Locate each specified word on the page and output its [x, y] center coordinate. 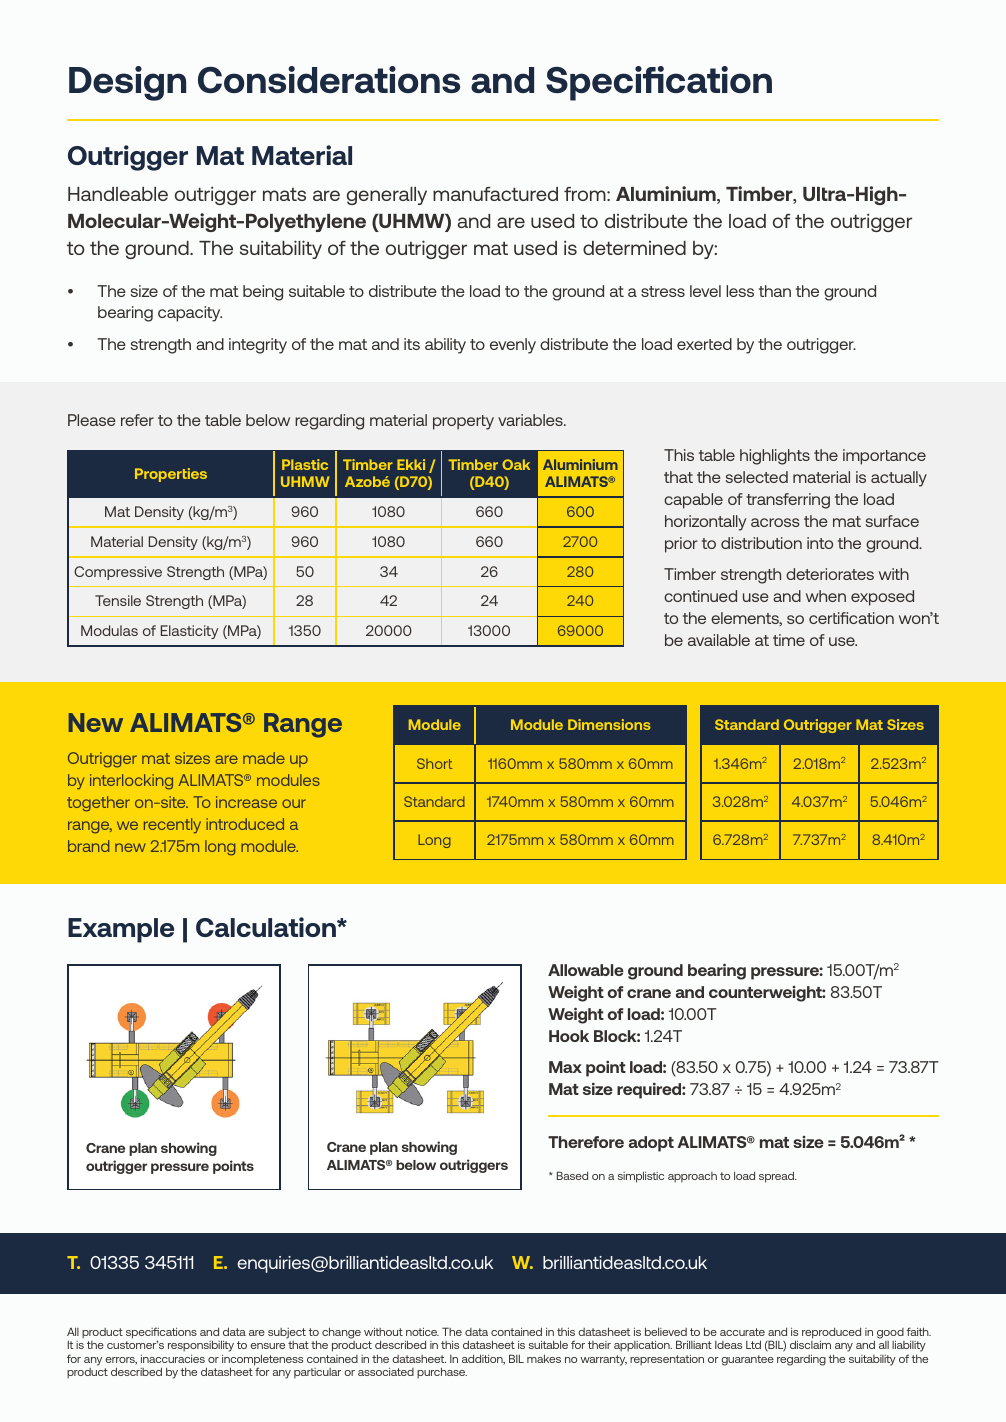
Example [121, 930]
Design [127, 83]
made [264, 758]
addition [483, 1360]
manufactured [495, 194]
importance [884, 457]
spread [778, 1177]
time [789, 640]
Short [434, 763]
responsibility [201, 1346]
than [775, 291]
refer [137, 420]
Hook [569, 1036]
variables [531, 420]
